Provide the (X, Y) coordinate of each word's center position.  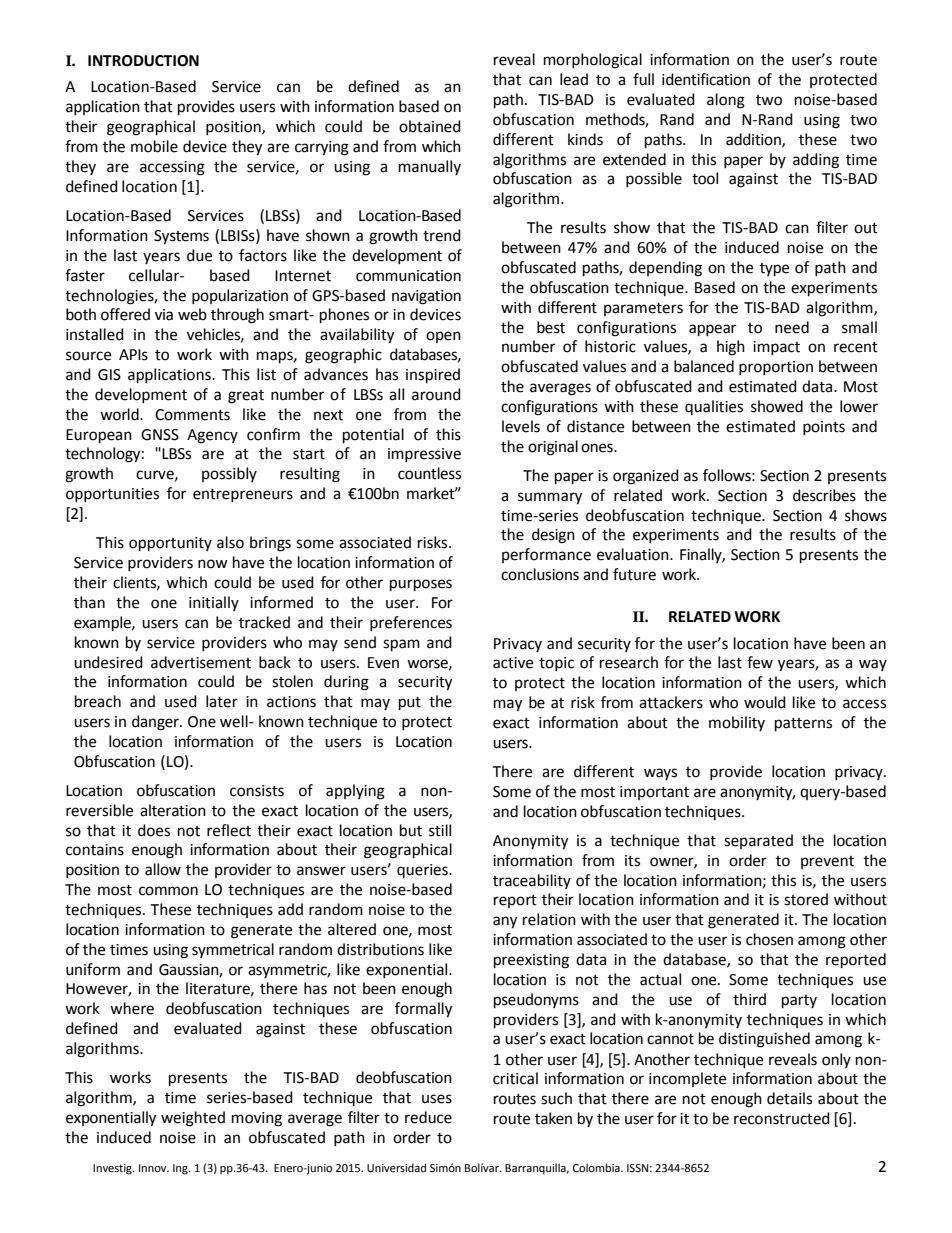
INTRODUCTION (143, 61)
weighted (193, 1119)
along (726, 101)
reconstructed (782, 1118)
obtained (430, 126)
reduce (428, 1117)
